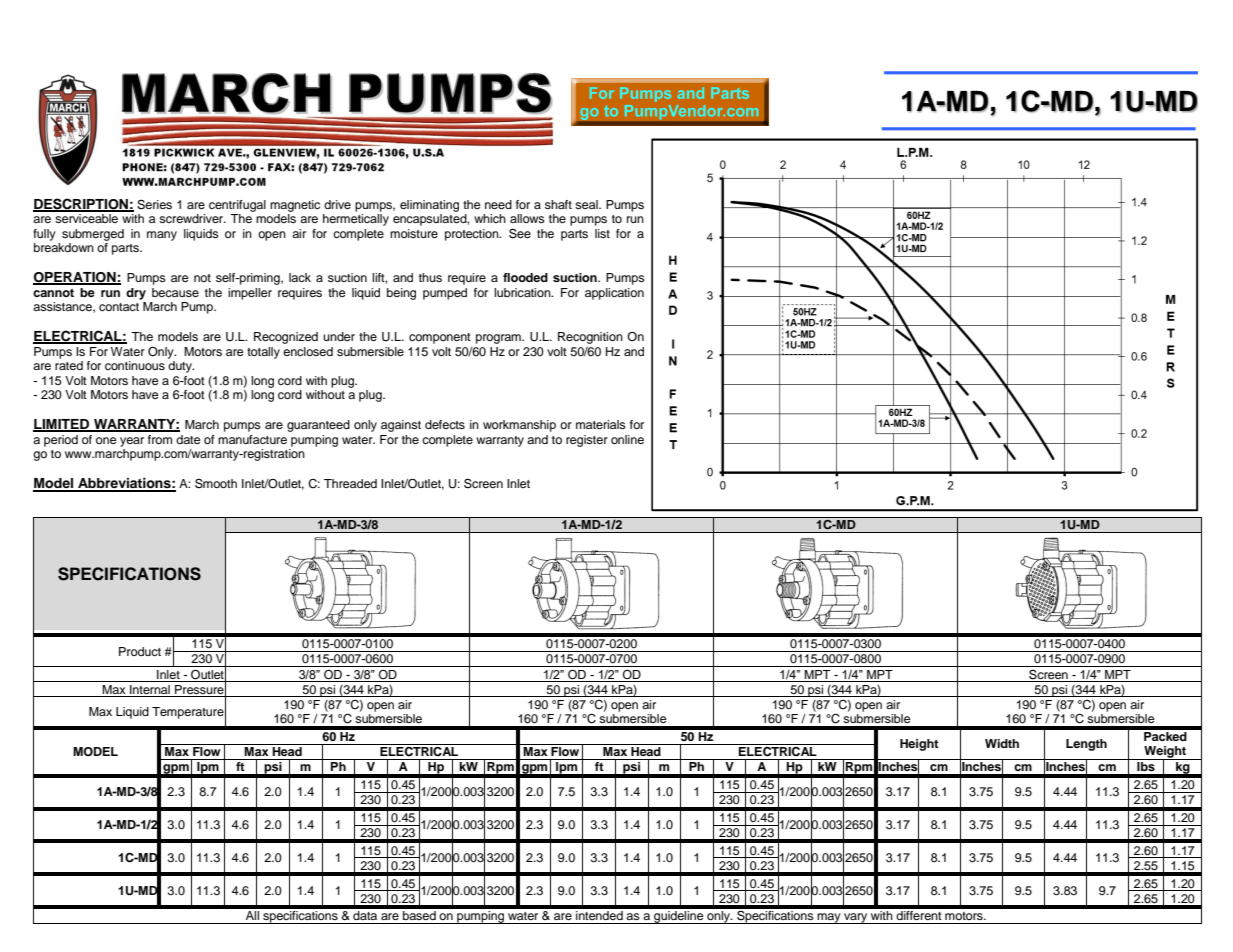 This page has width=1233, height=952. What do you see at coordinates (140, 651) in the page?
I see `Product` at bounding box center [140, 651].
